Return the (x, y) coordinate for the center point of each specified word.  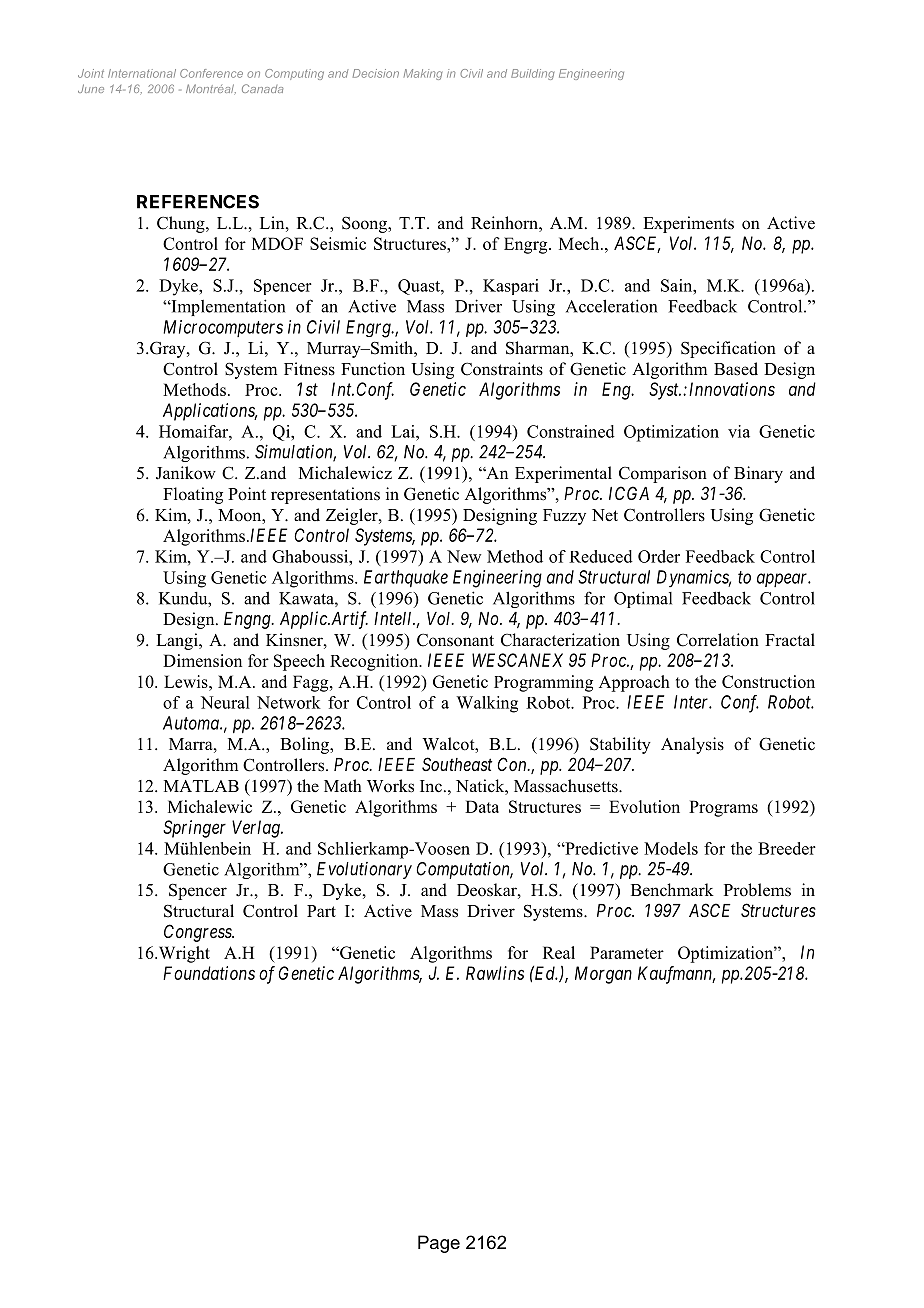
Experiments (688, 224)
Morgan (603, 975)
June (91, 88)
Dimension (202, 660)
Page (439, 1244)
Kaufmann (676, 975)
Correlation (718, 640)
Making (423, 74)
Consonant (455, 640)
